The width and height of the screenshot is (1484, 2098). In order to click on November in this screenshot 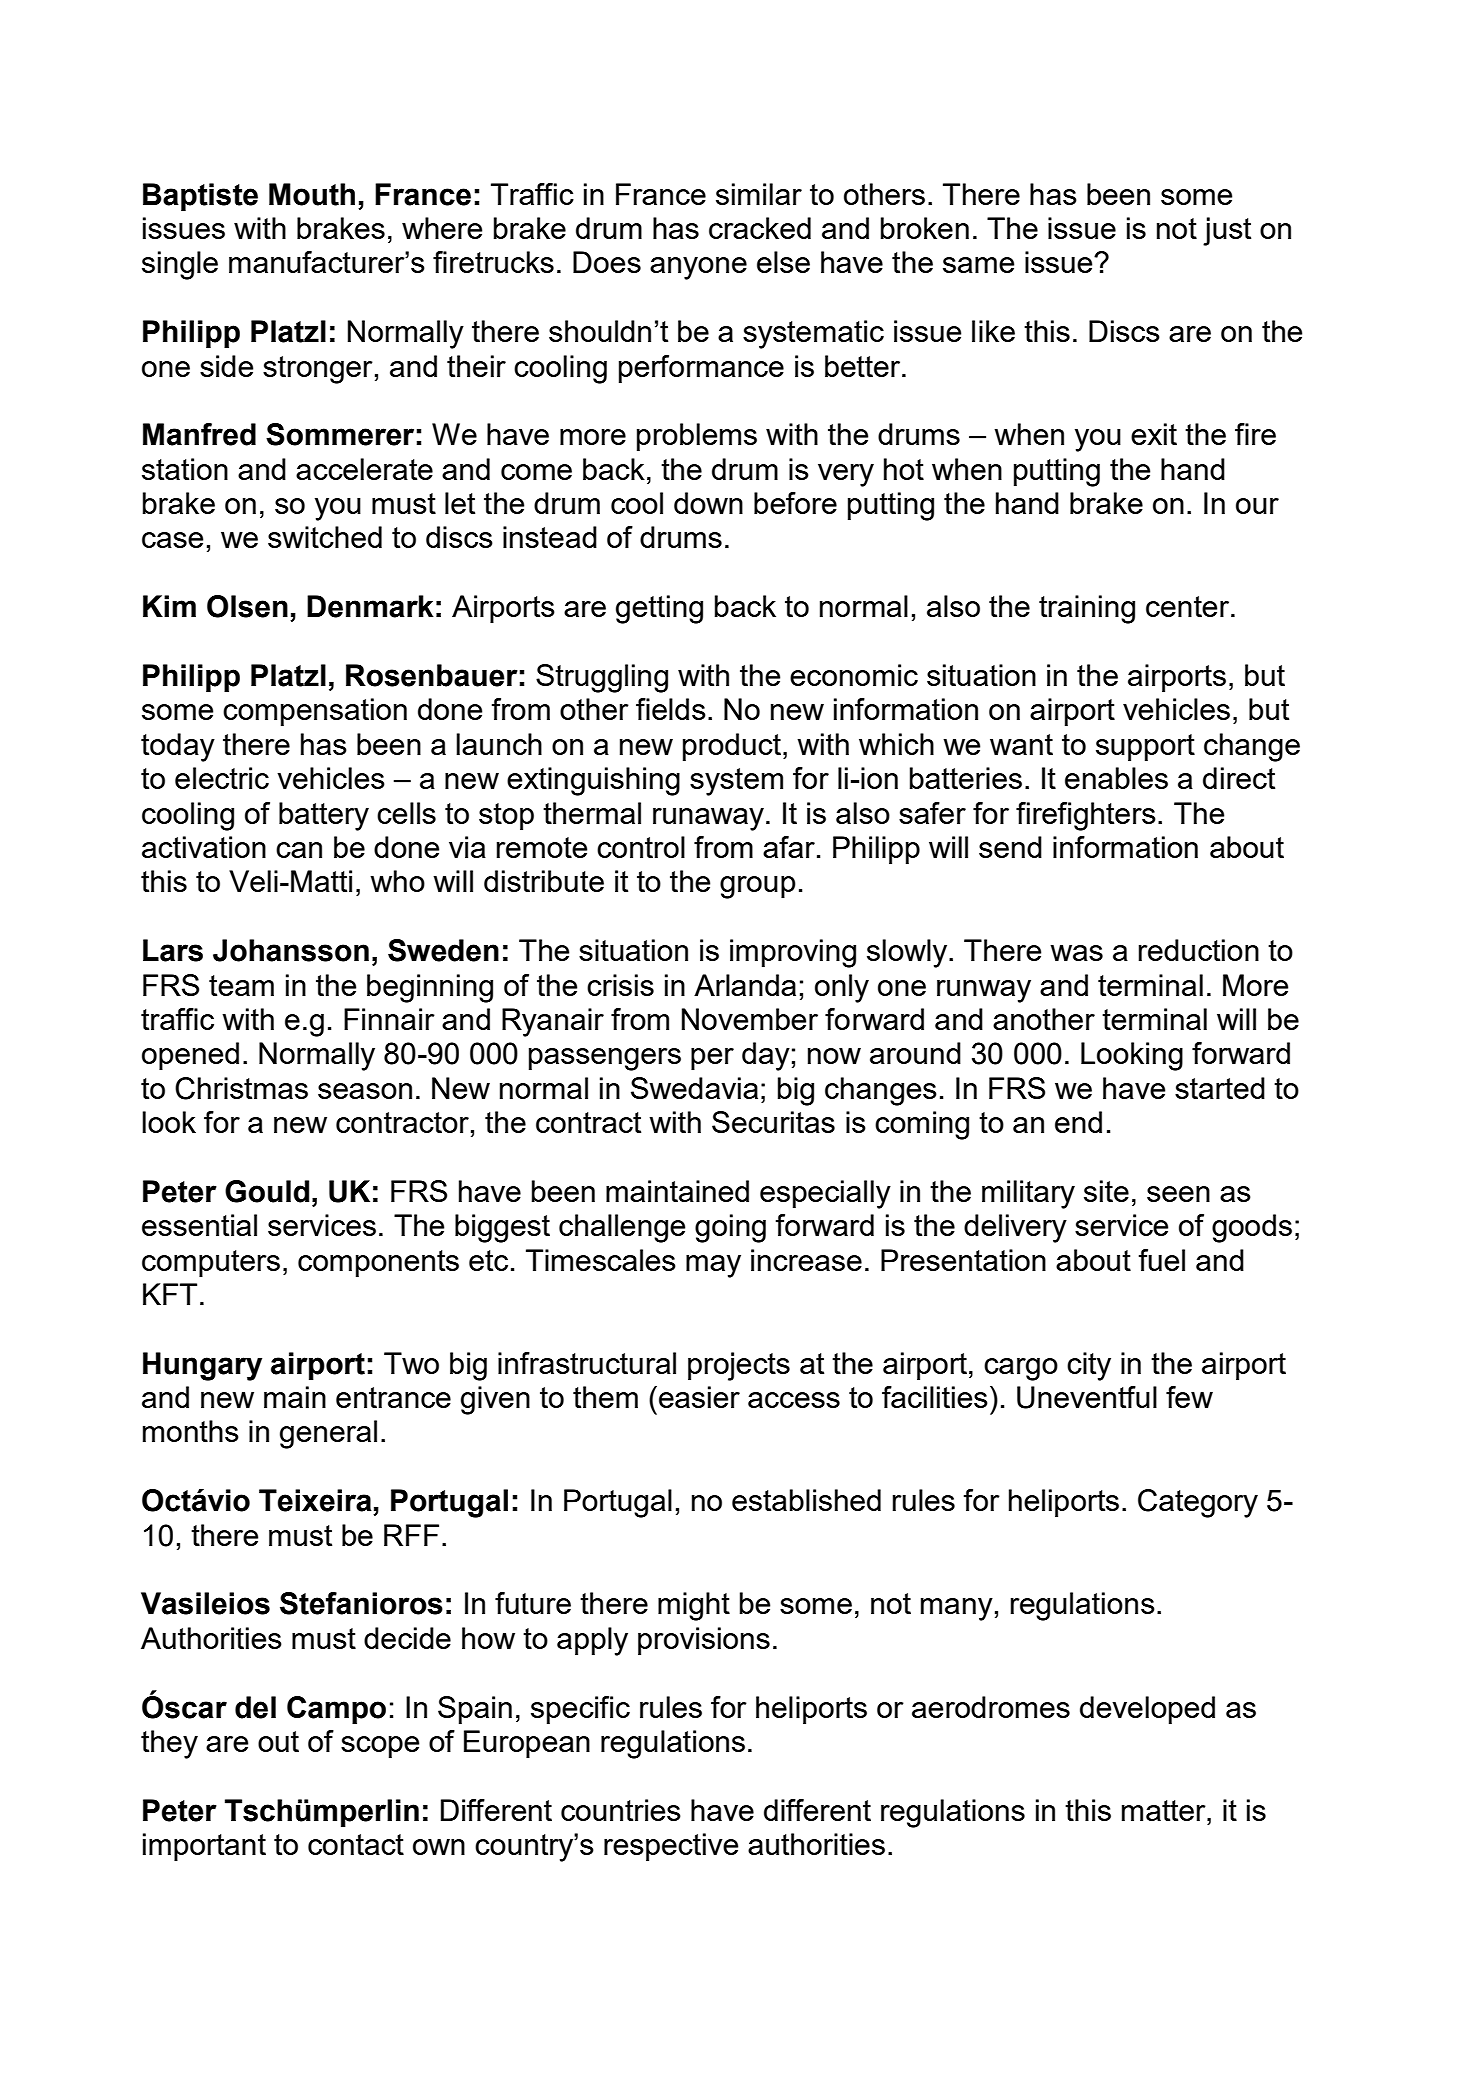, I will do `click(750, 1019)`.
